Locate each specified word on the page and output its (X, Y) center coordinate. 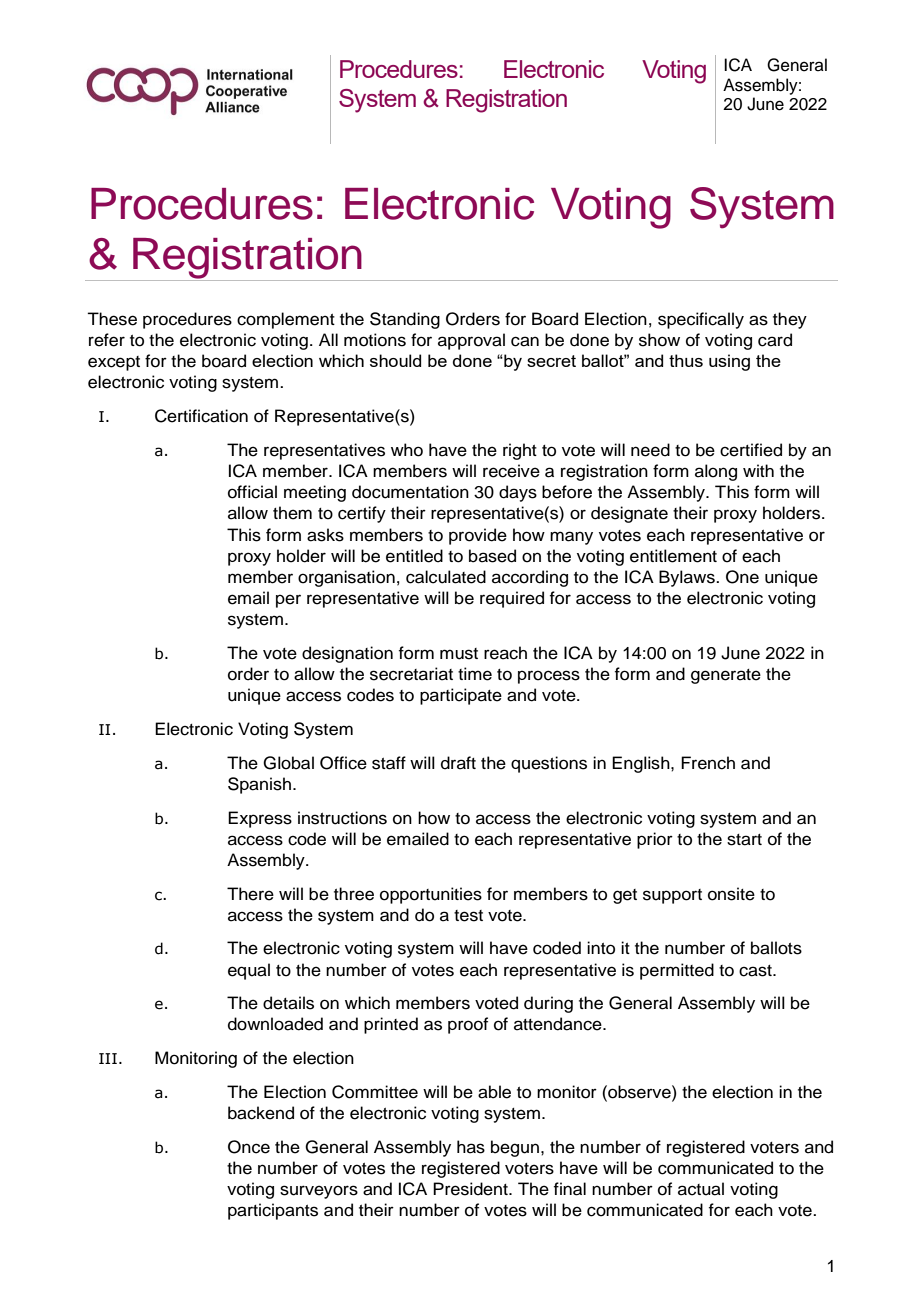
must (459, 654)
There (250, 894)
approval (471, 341)
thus (686, 360)
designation (347, 654)
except (114, 363)
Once (249, 1147)
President (471, 1189)
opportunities (431, 895)
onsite (731, 894)
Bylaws (688, 578)
